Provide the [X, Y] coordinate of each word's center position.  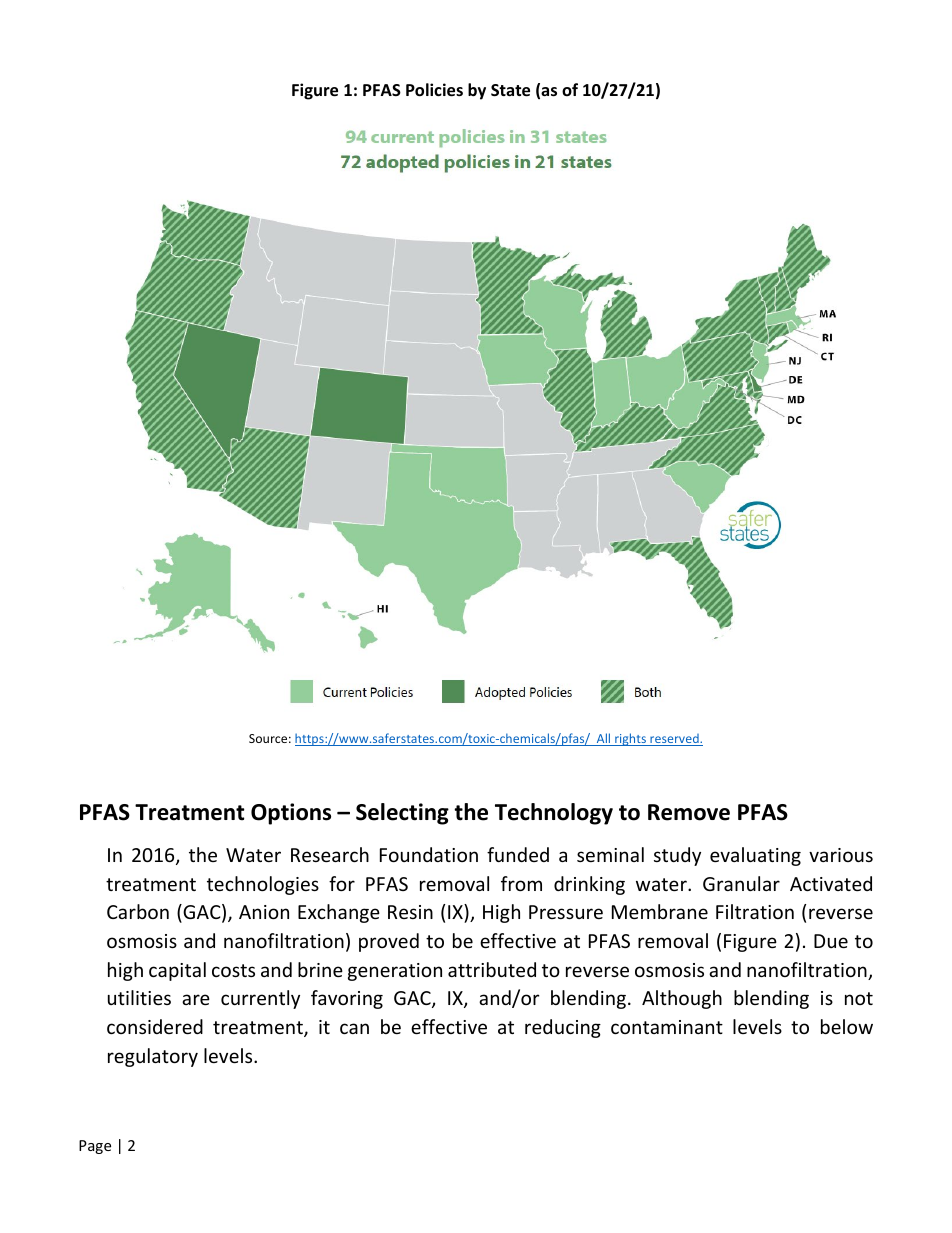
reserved [674, 740]
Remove [689, 812]
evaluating [755, 856]
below [847, 1026]
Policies [434, 90]
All [603, 739]
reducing [563, 1028]
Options [291, 814]
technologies [263, 885]
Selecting [402, 814]
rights [630, 739]
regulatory [153, 1057]
